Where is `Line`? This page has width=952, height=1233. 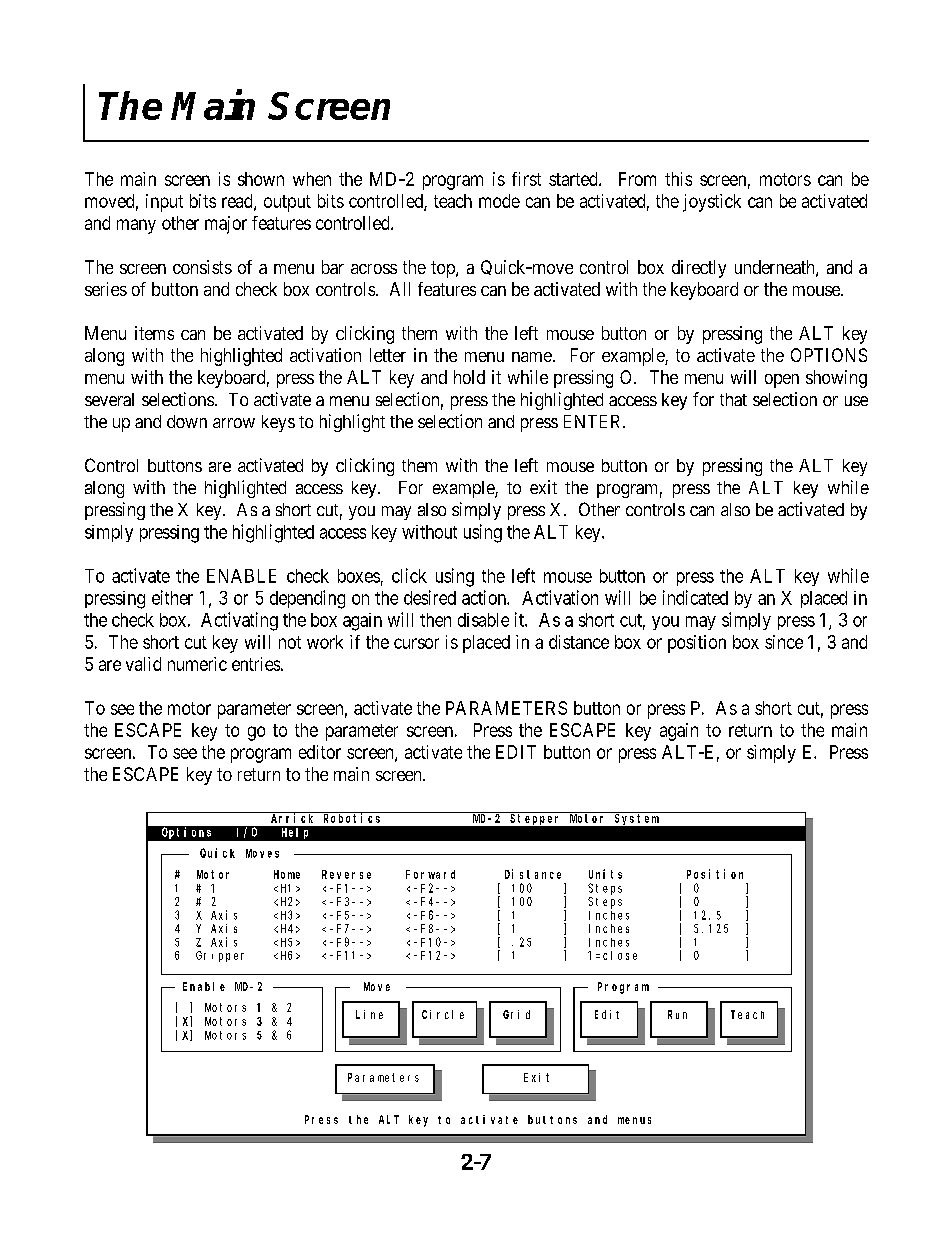 Line is located at coordinates (369, 1014).
